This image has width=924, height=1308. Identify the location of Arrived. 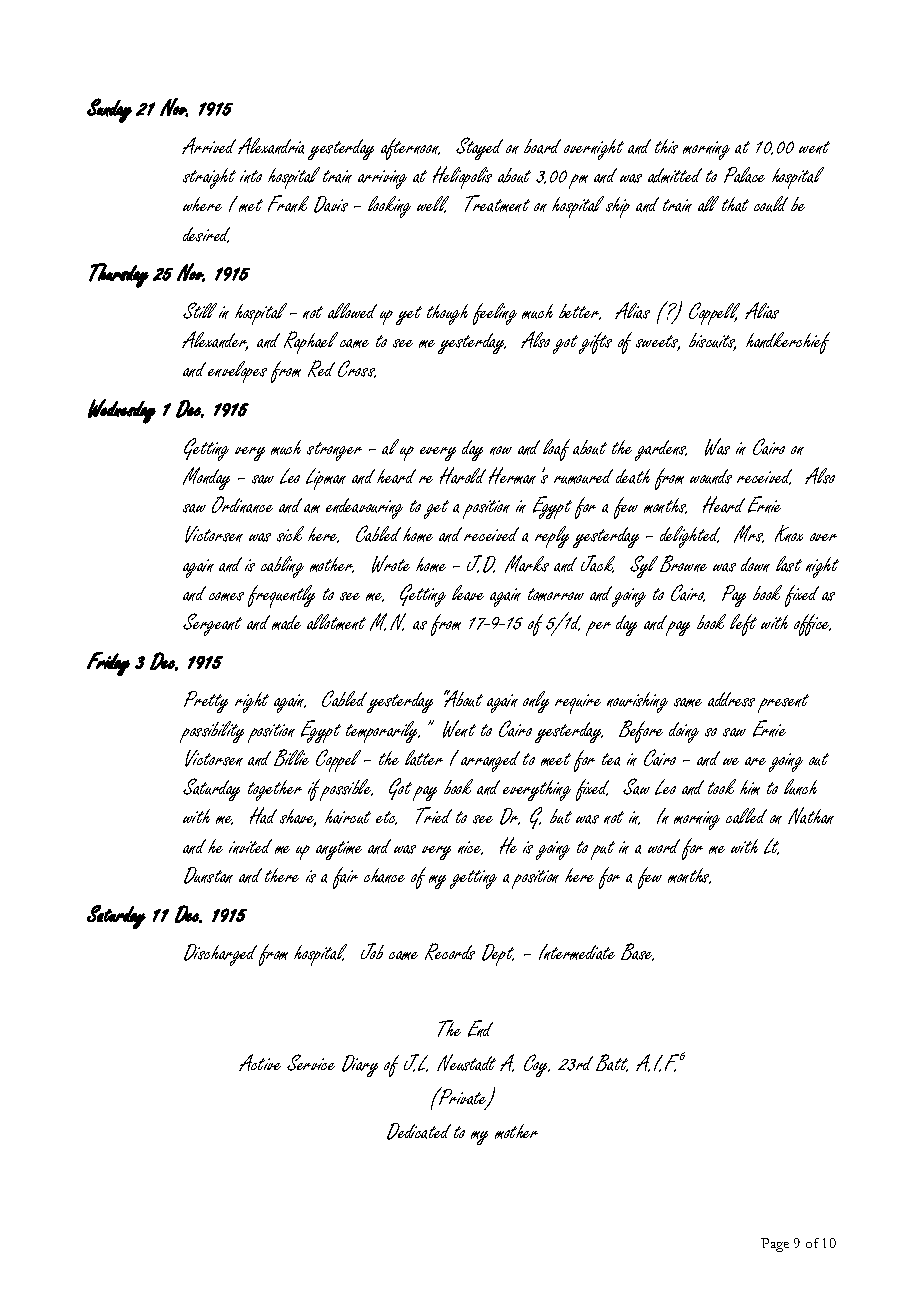
(209, 145).
